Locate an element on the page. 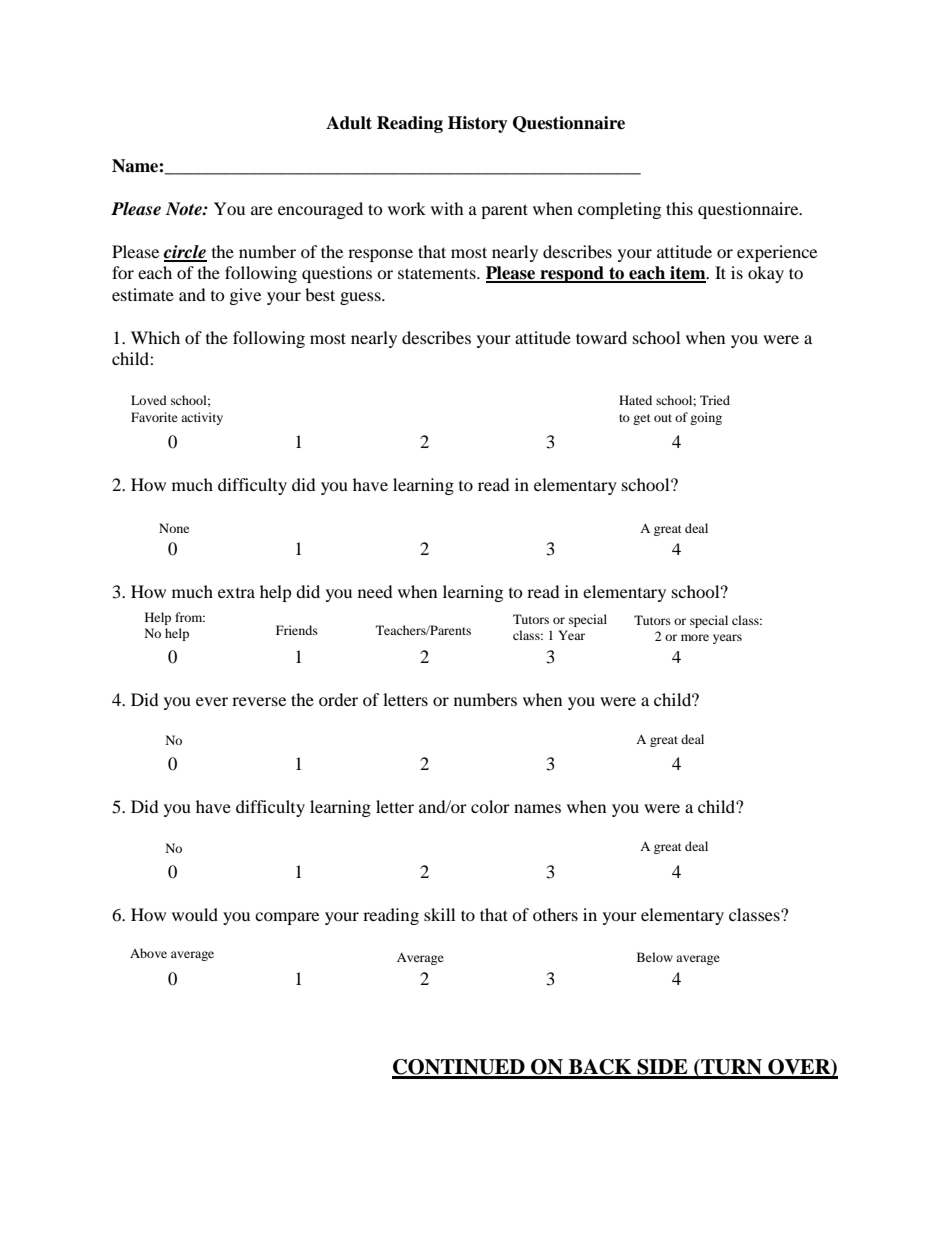  going is located at coordinates (706, 418).
